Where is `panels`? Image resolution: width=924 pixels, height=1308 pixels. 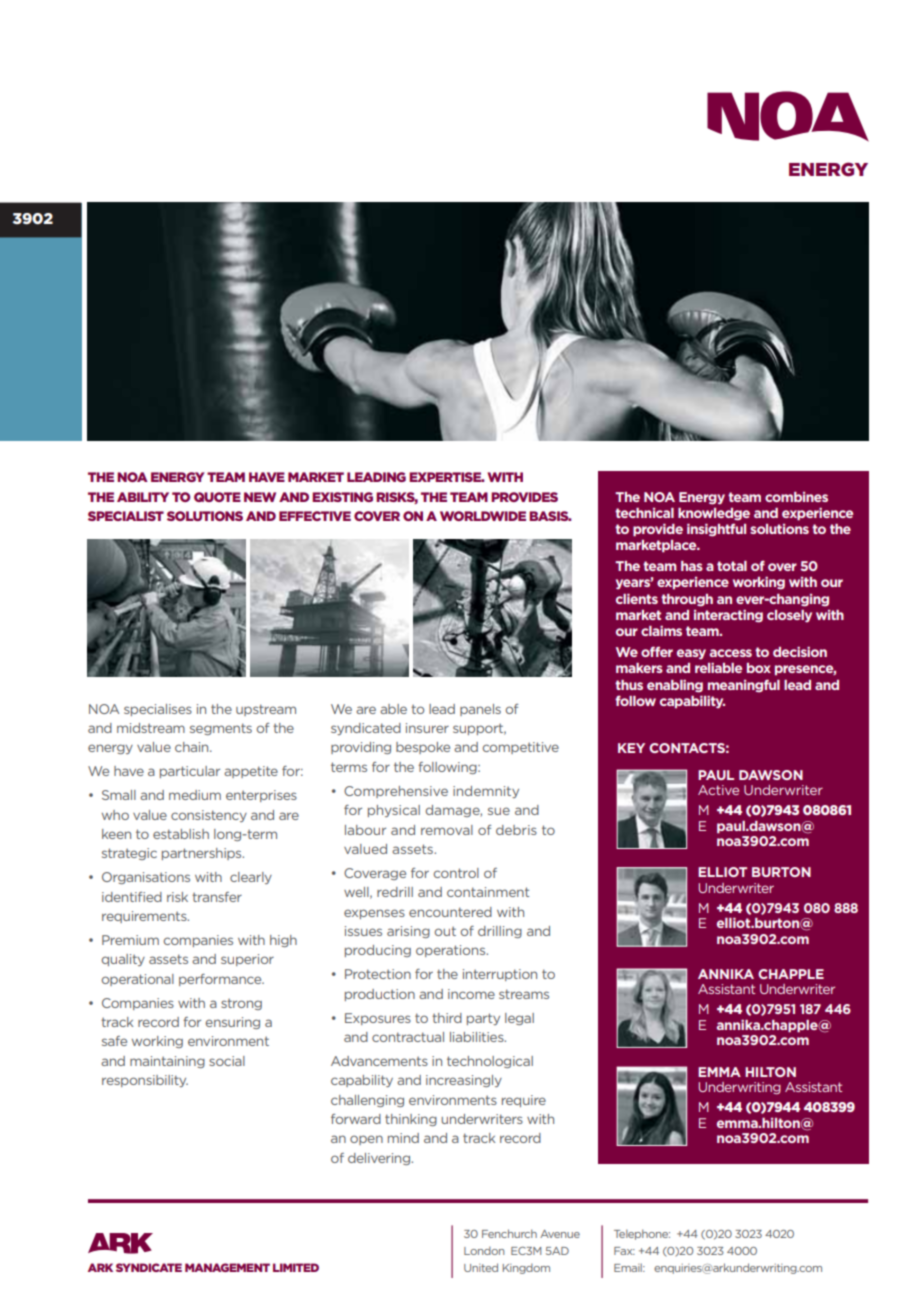 panels is located at coordinates (480, 710).
